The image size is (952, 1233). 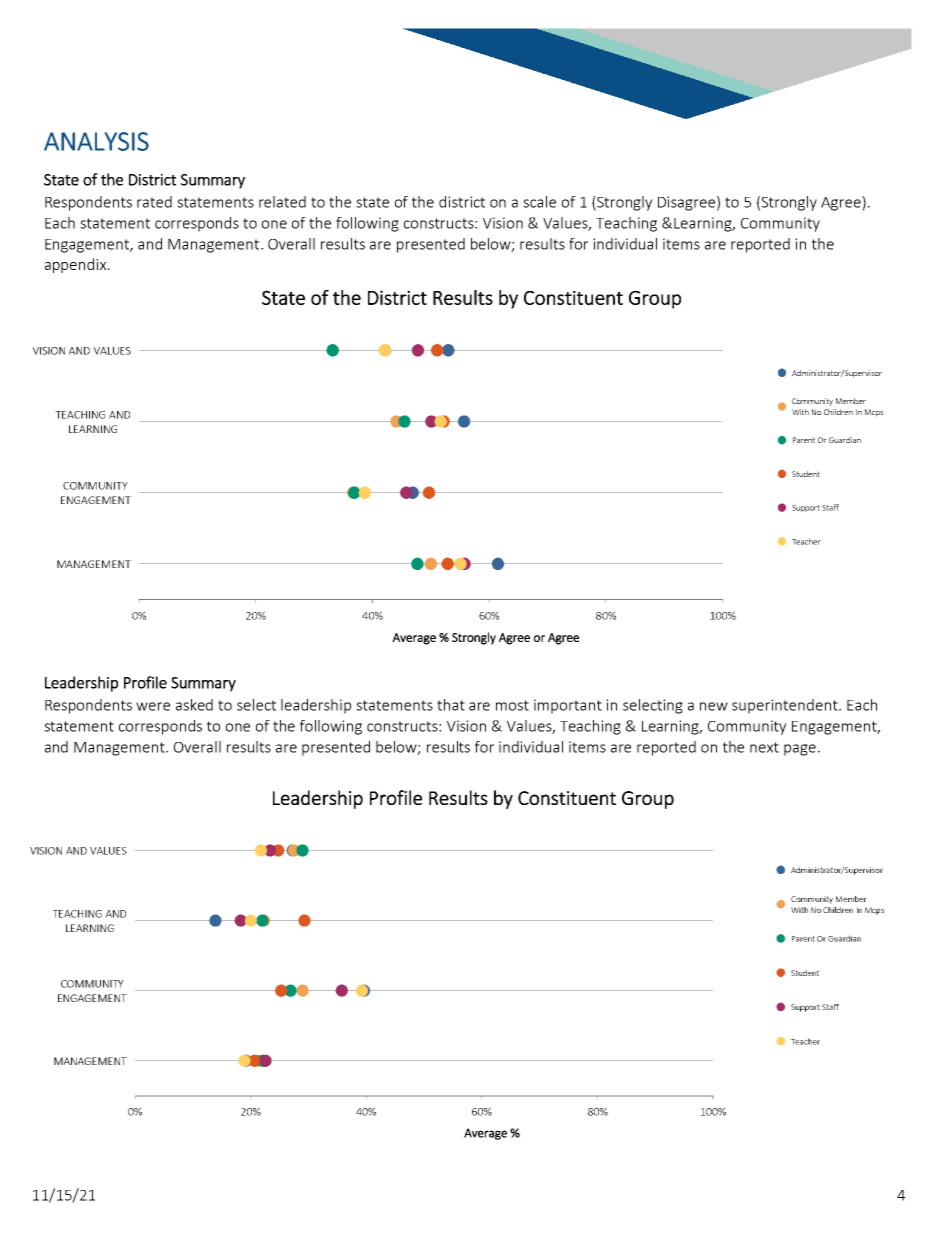 What do you see at coordinates (764, 747) in the screenshot?
I see `next` at bounding box center [764, 747].
